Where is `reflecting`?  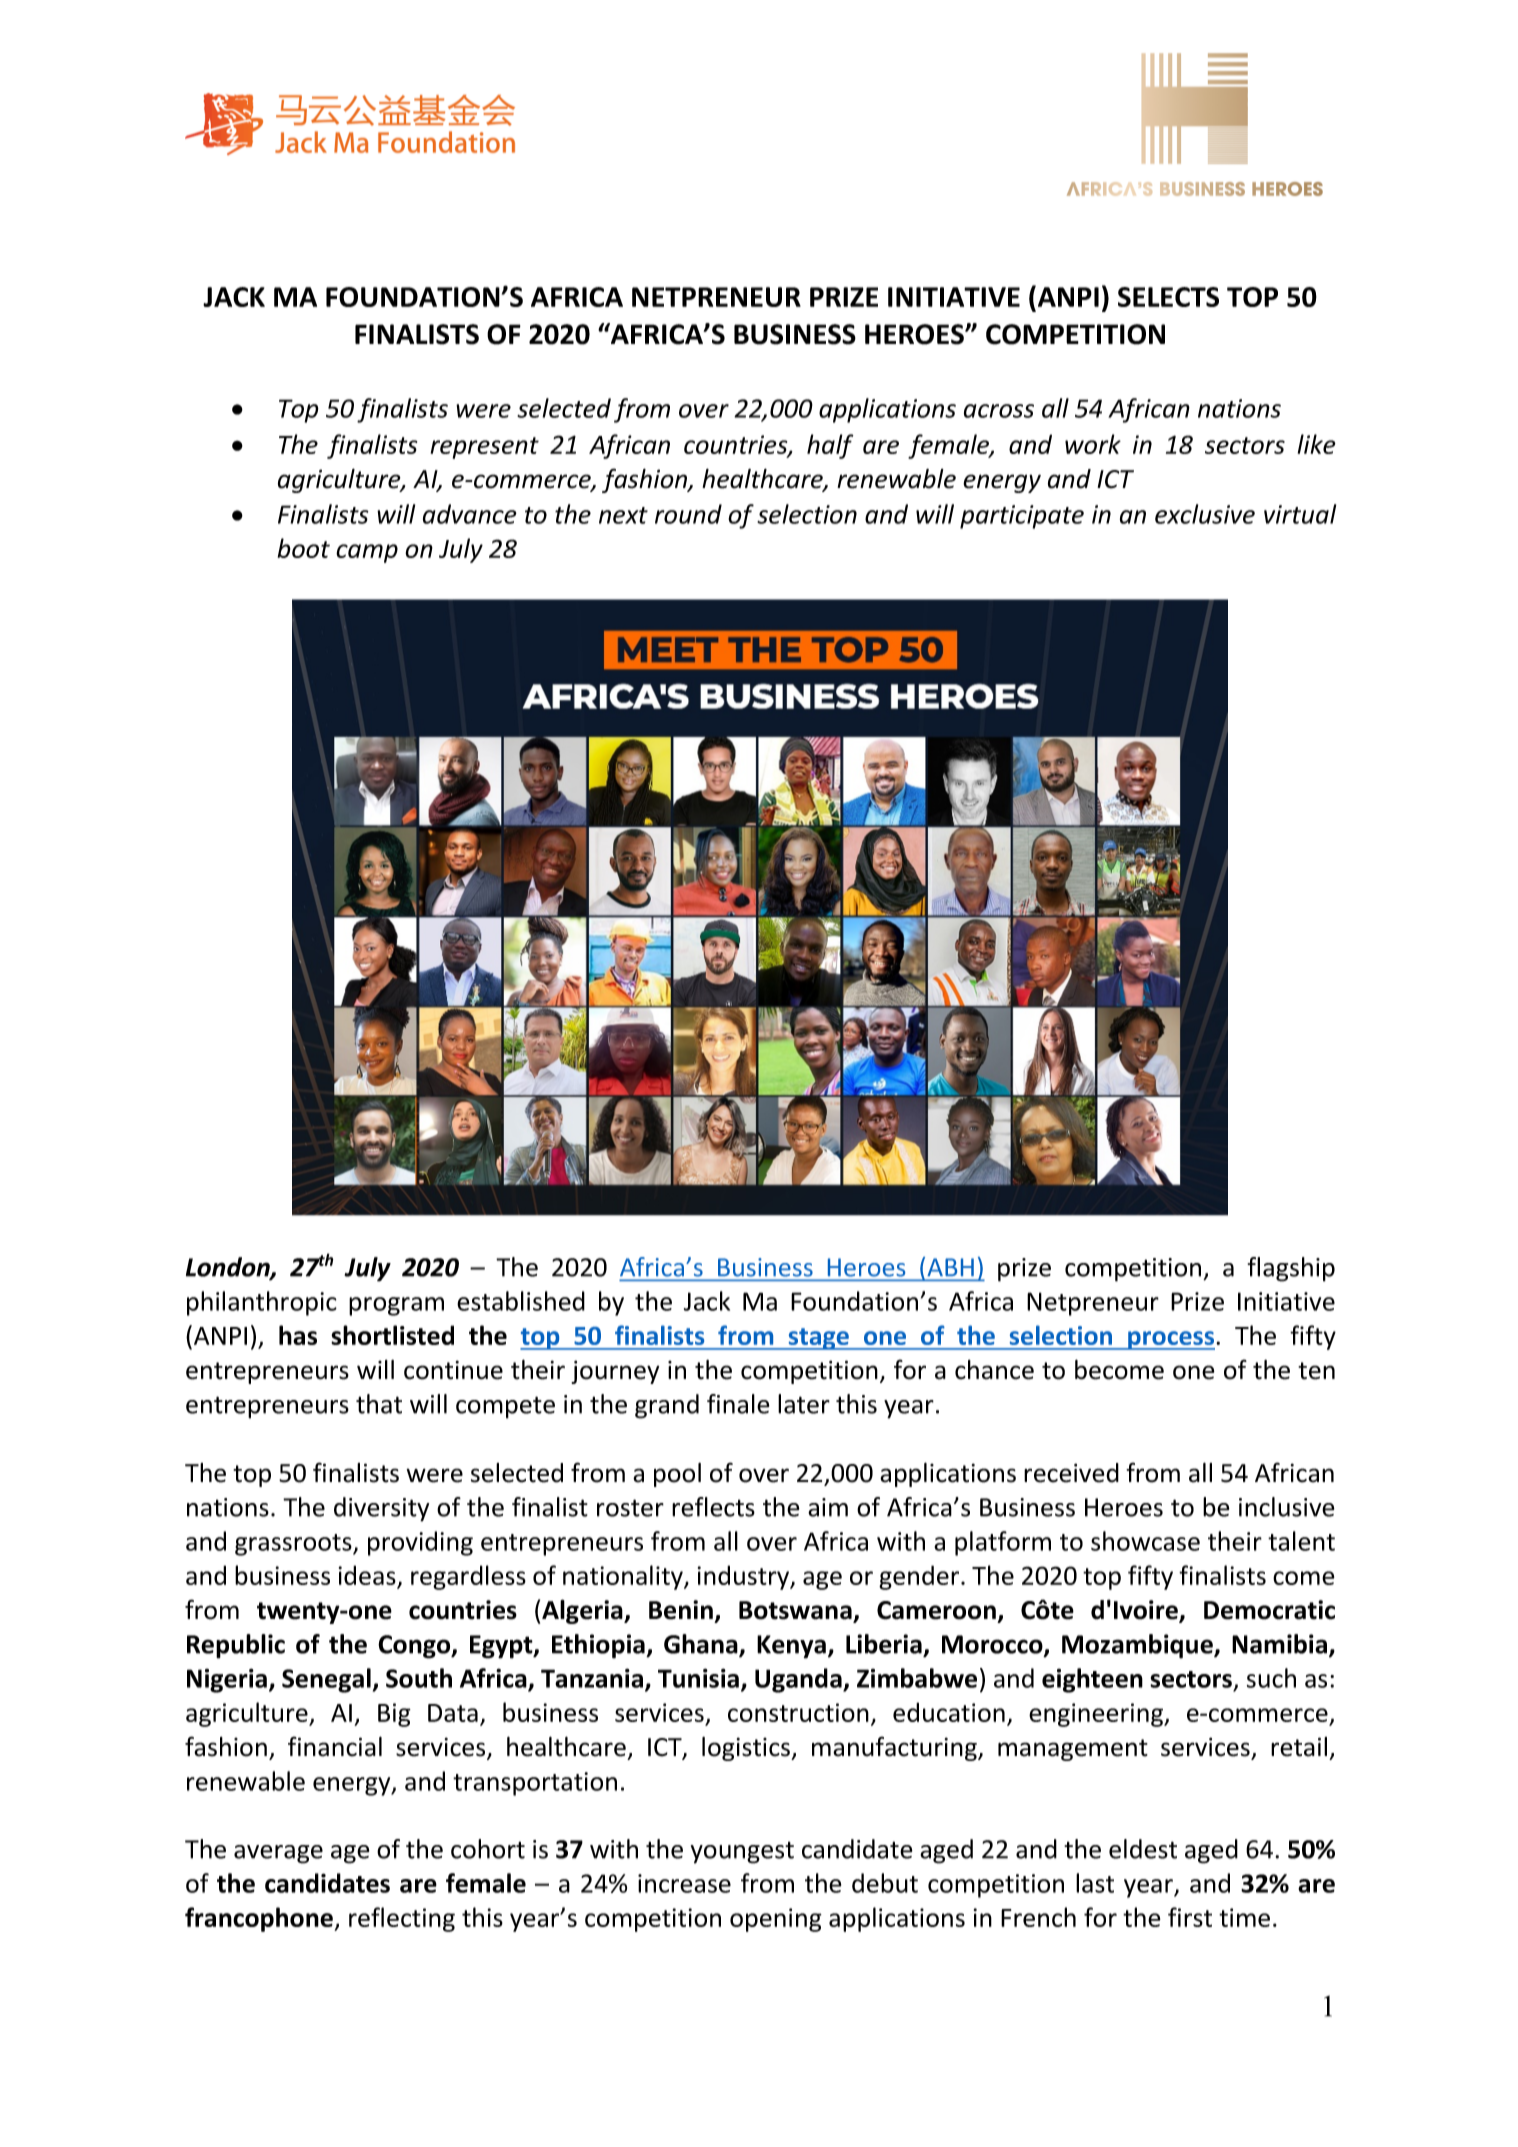
reflecting is located at coordinates (402, 1919).
